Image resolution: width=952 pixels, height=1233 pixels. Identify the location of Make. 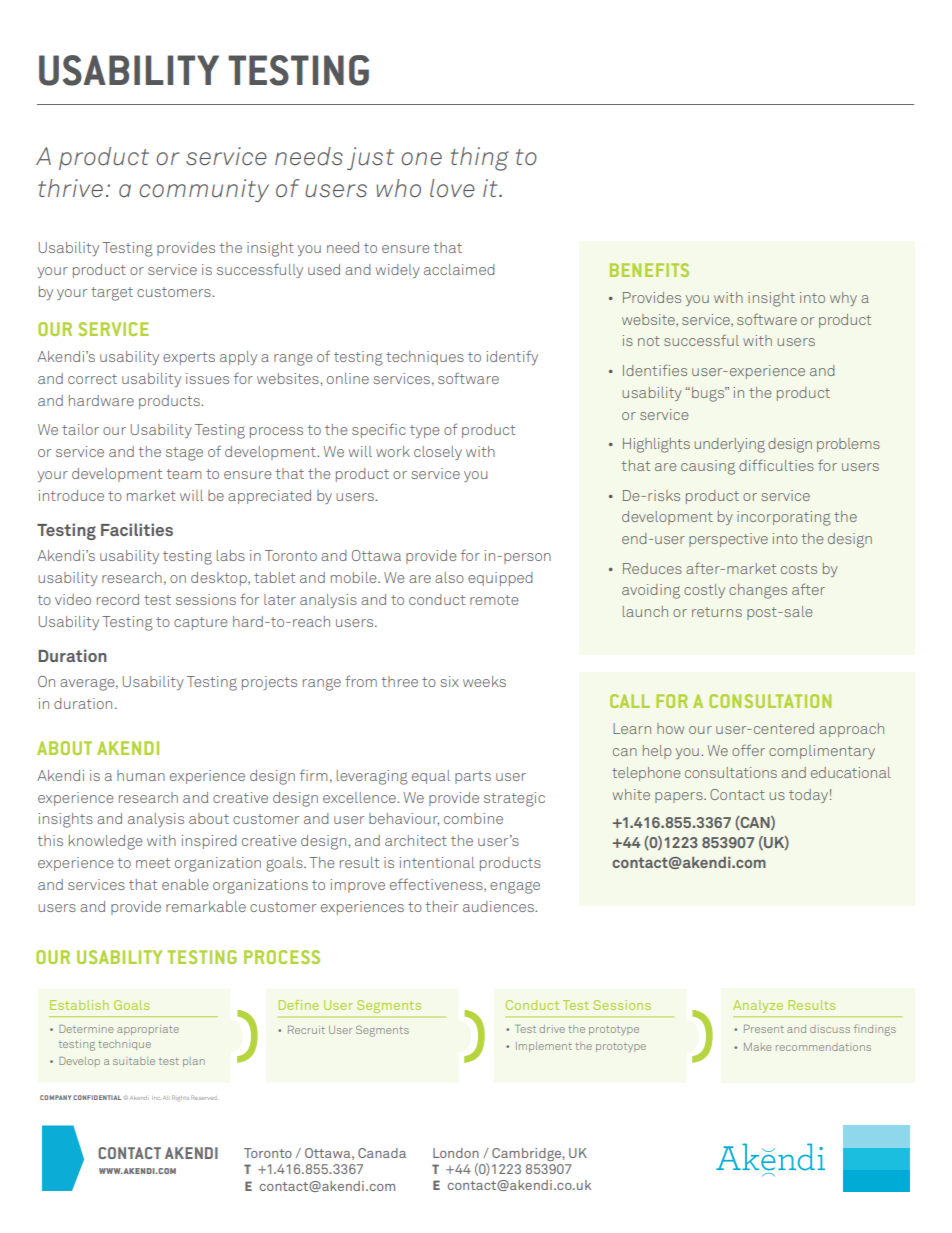
(758, 1047).
